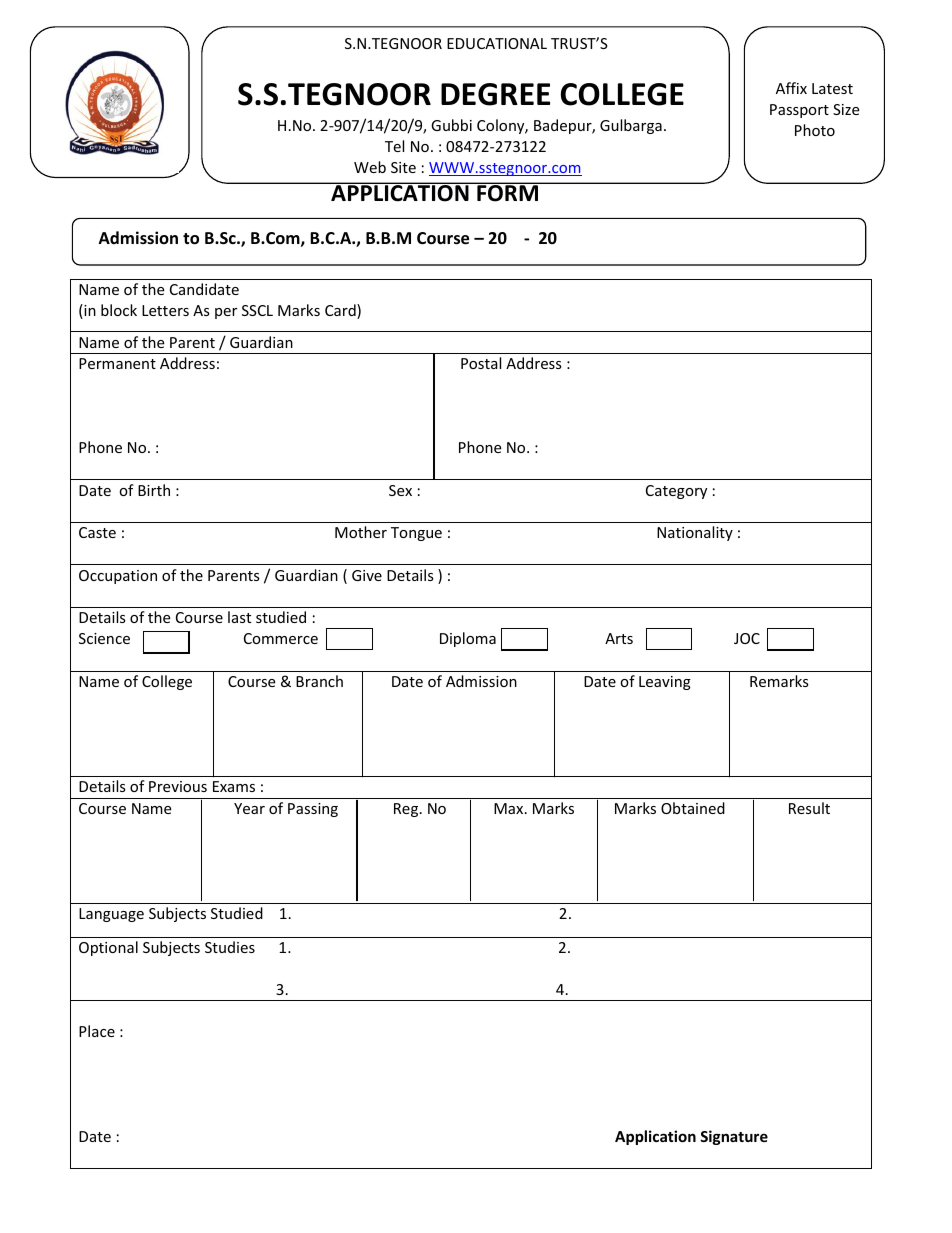 Image resolution: width=952 pixels, height=1233 pixels. Describe the element at coordinates (97, 1031) in the page. I see `Place` at that location.
